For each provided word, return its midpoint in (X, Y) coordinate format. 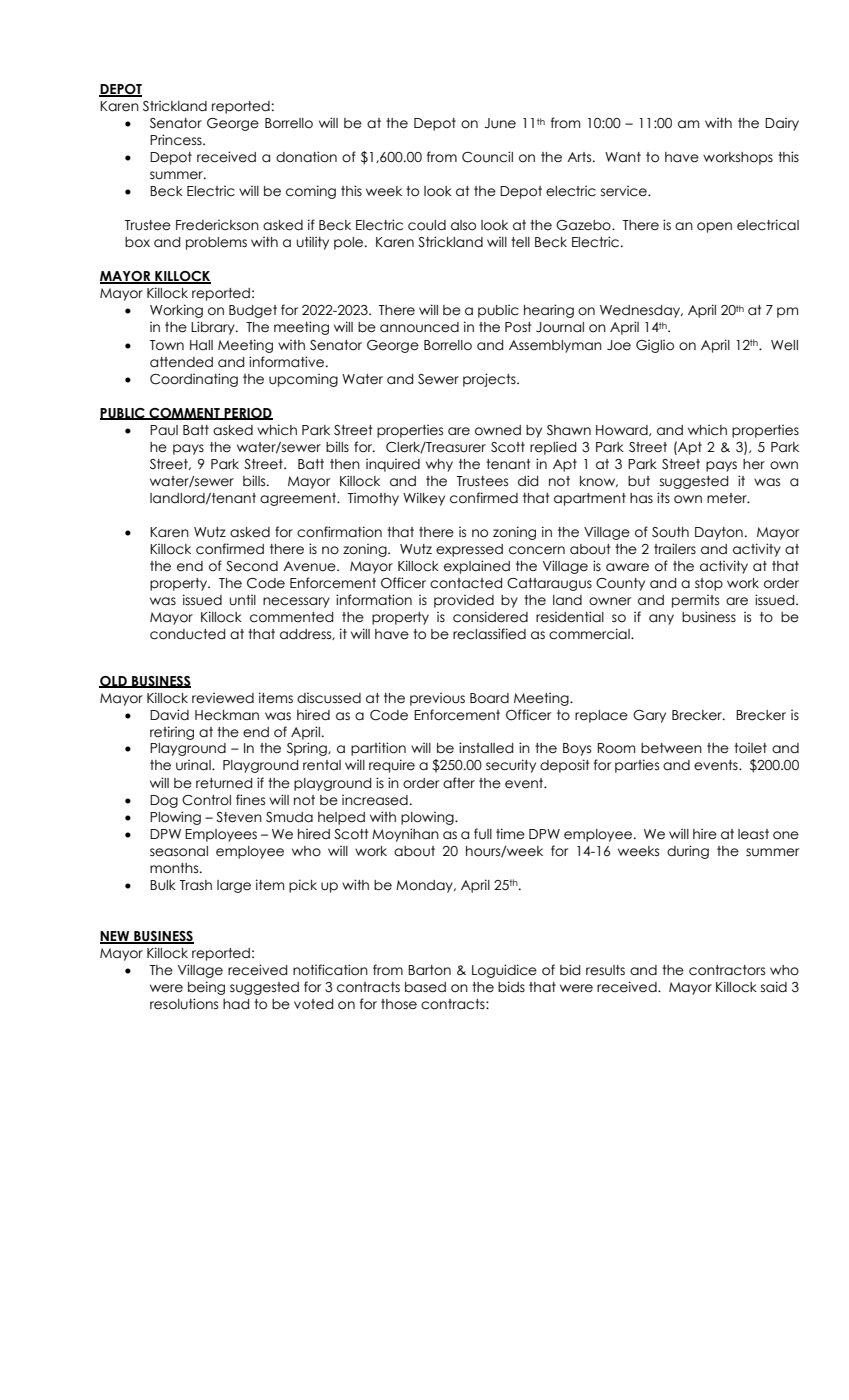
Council (487, 157)
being (206, 988)
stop (709, 584)
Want (623, 157)
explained (477, 567)
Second (252, 566)
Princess (177, 140)
